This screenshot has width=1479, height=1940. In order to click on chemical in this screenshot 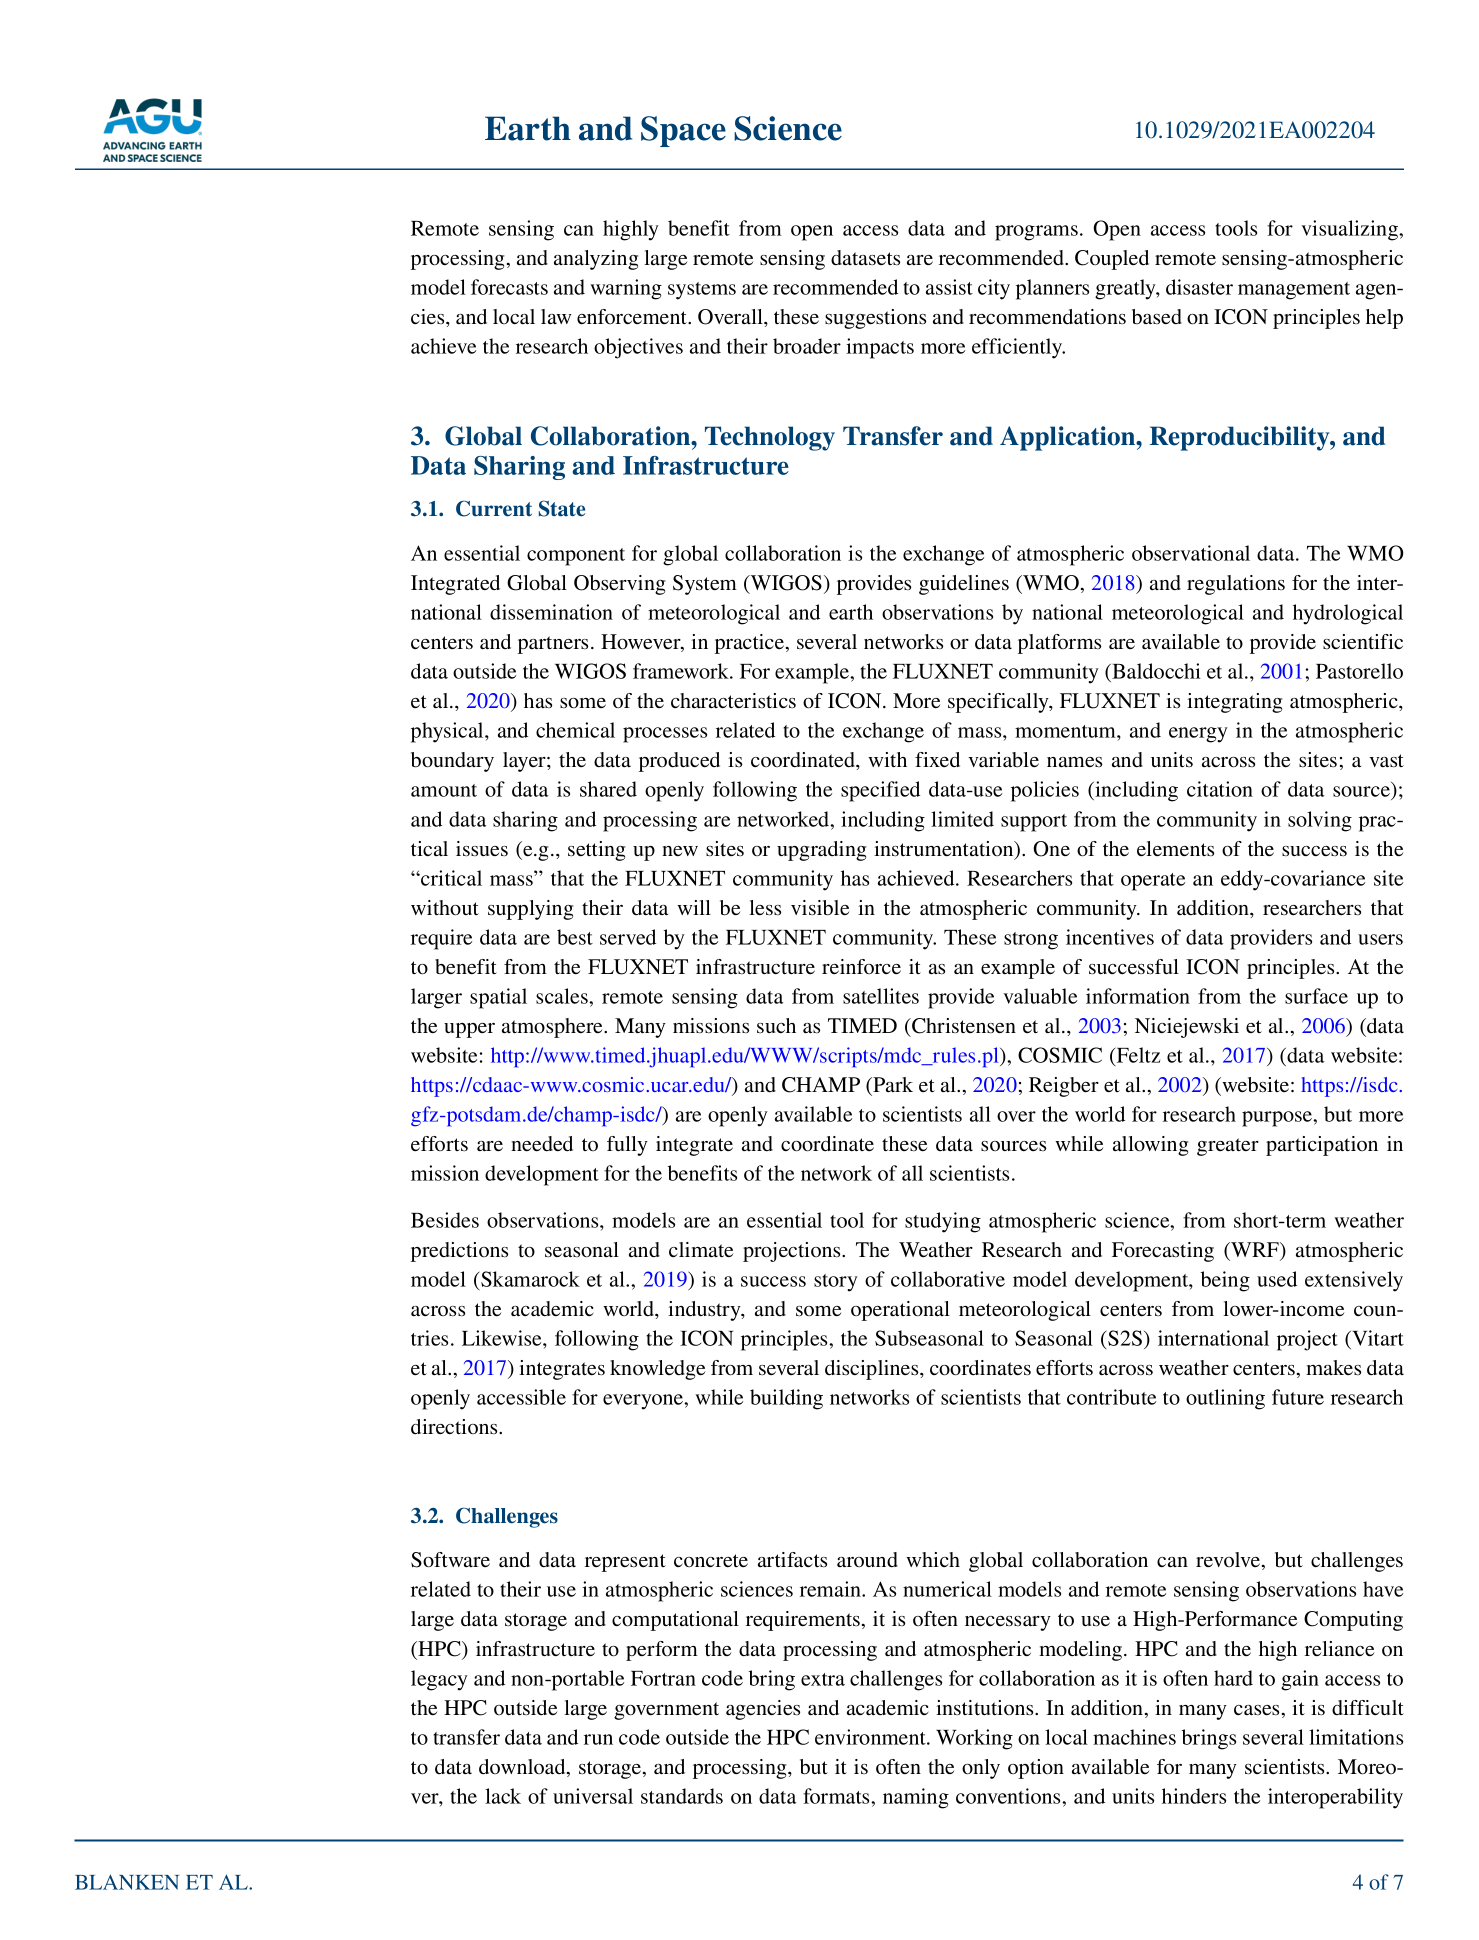, I will do `click(575, 730)`.
